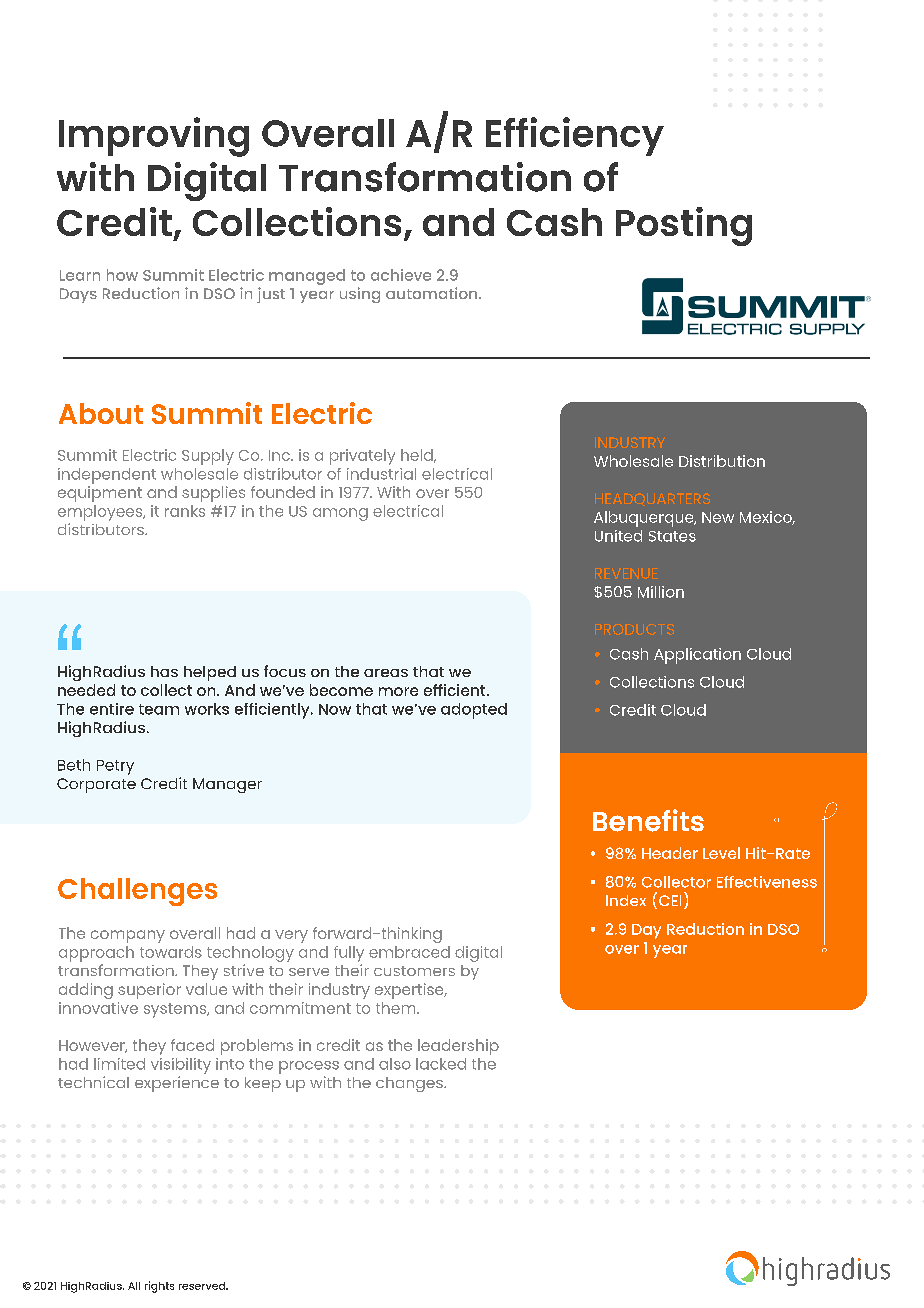 The height and width of the screenshot is (1308, 924). What do you see at coordinates (401, 275) in the screenshot?
I see `achieve` at bounding box center [401, 275].
